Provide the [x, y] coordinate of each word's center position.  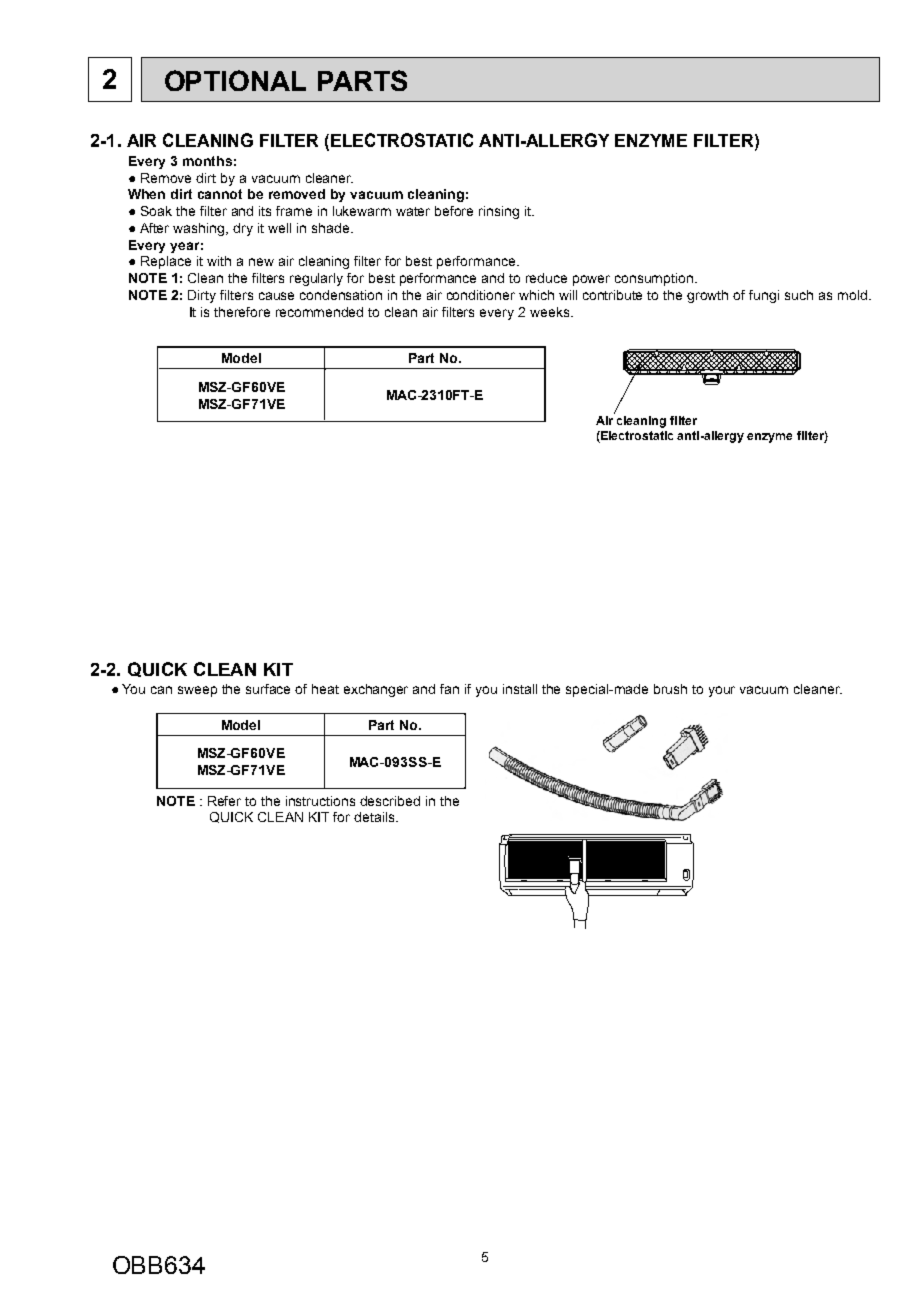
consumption [655, 279]
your [722, 691]
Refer [224, 801]
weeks [551, 312]
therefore [242, 312]
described [390, 801]
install [520, 689]
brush [670, 689]
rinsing [499, 212]
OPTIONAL [235, 80]
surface [268, 689]
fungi [764, 296]
